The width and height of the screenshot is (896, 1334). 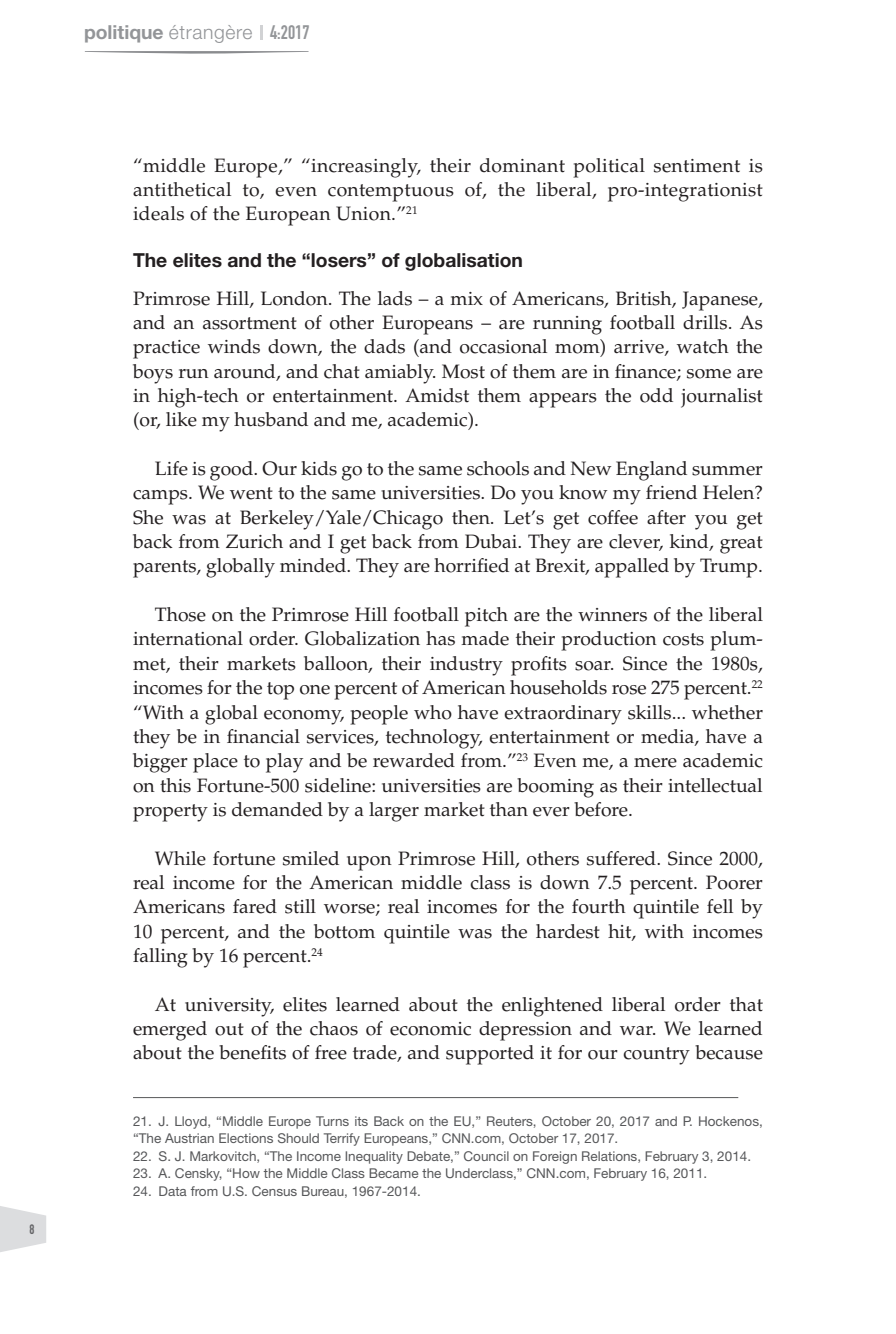 I want to click on this, so click(x=175, y=785).
